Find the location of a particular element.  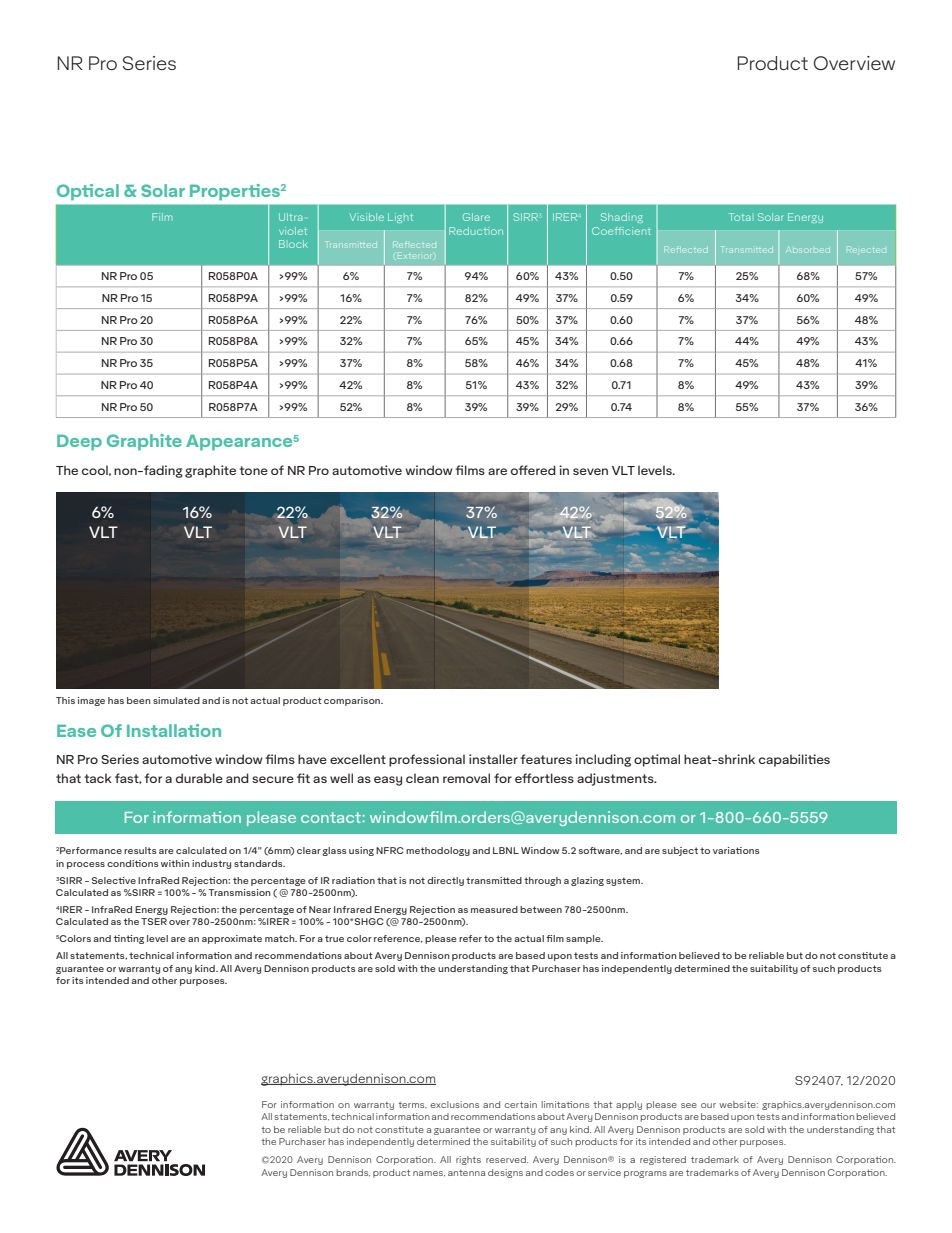

simulated is located at coordinates (176, 700).
